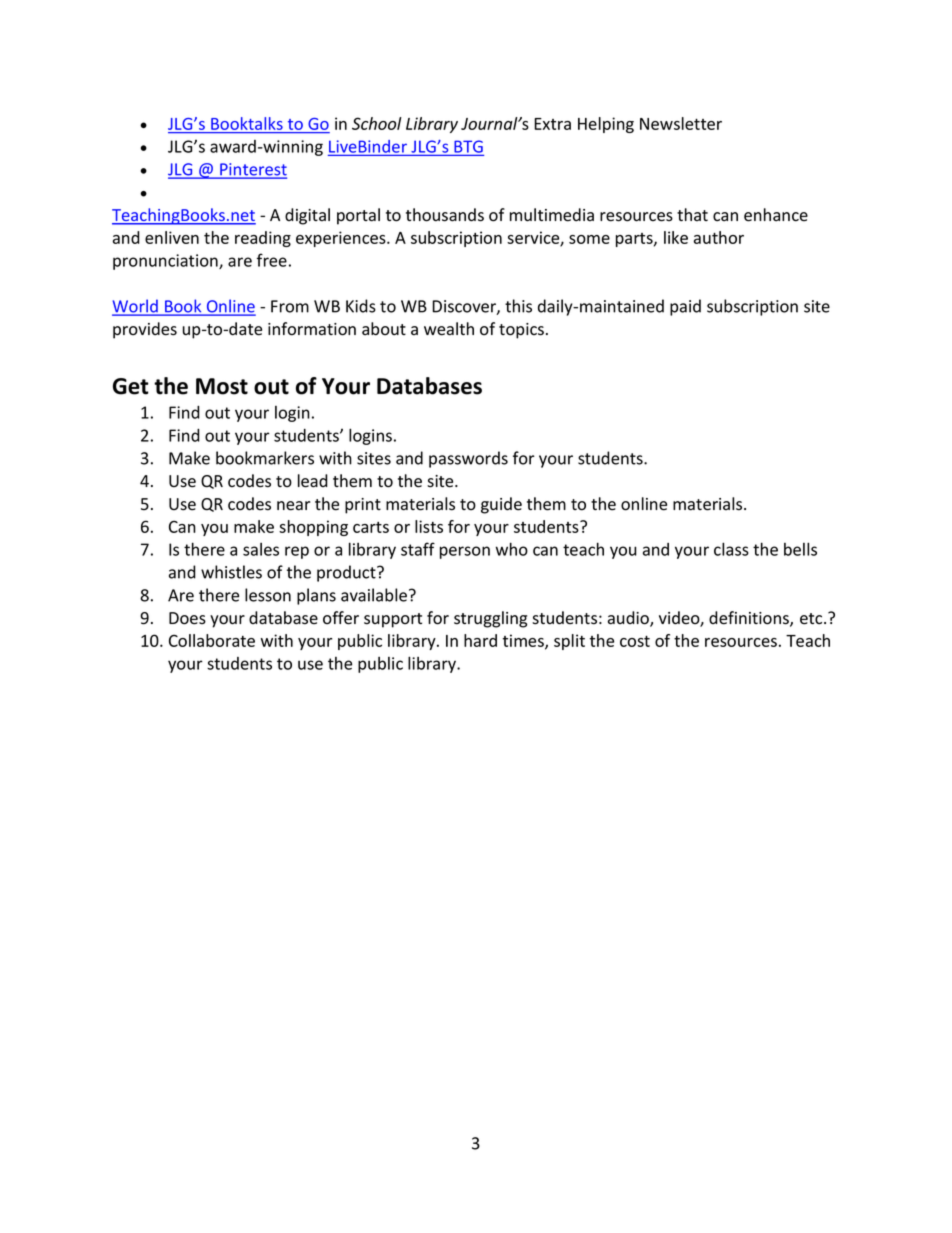 The height and width of the screenshot is (1233, 952). What do you see at coordinates (449, 329) in the screenshot?
I see `wealth` at bounding box center [449, 329].
